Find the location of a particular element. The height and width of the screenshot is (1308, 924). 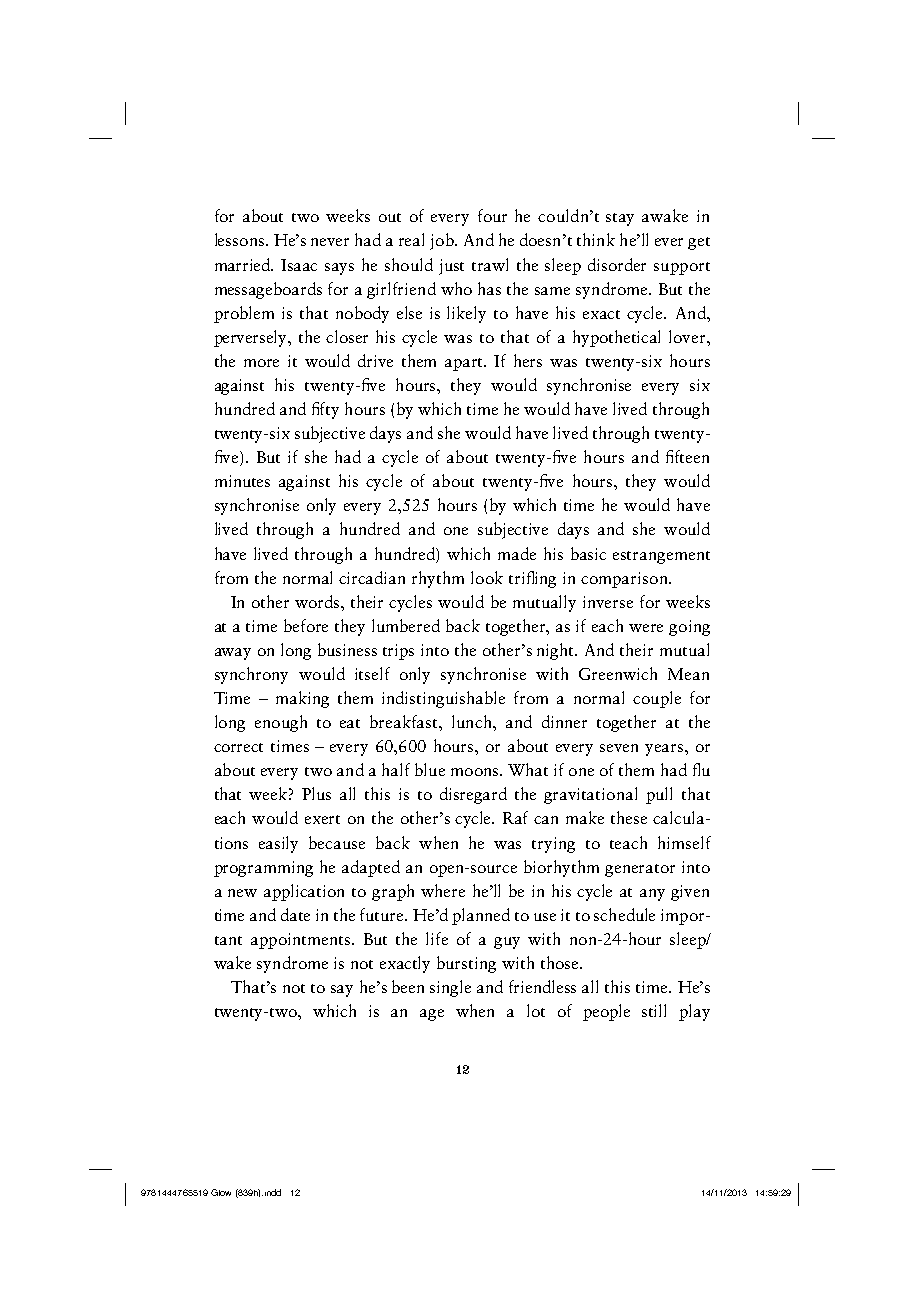

look is located at coordinates (487, 577).
